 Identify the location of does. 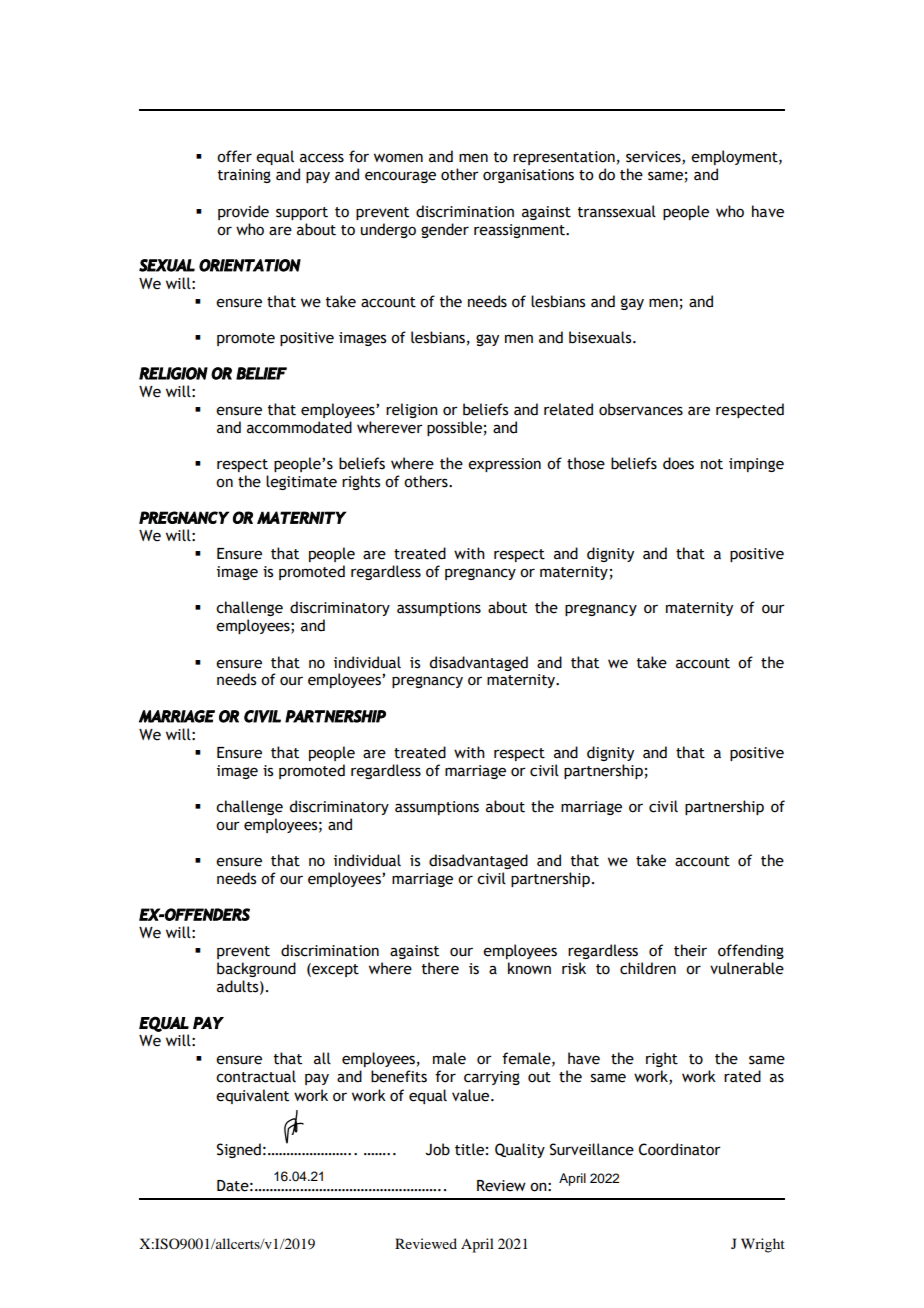
(678, 463).
